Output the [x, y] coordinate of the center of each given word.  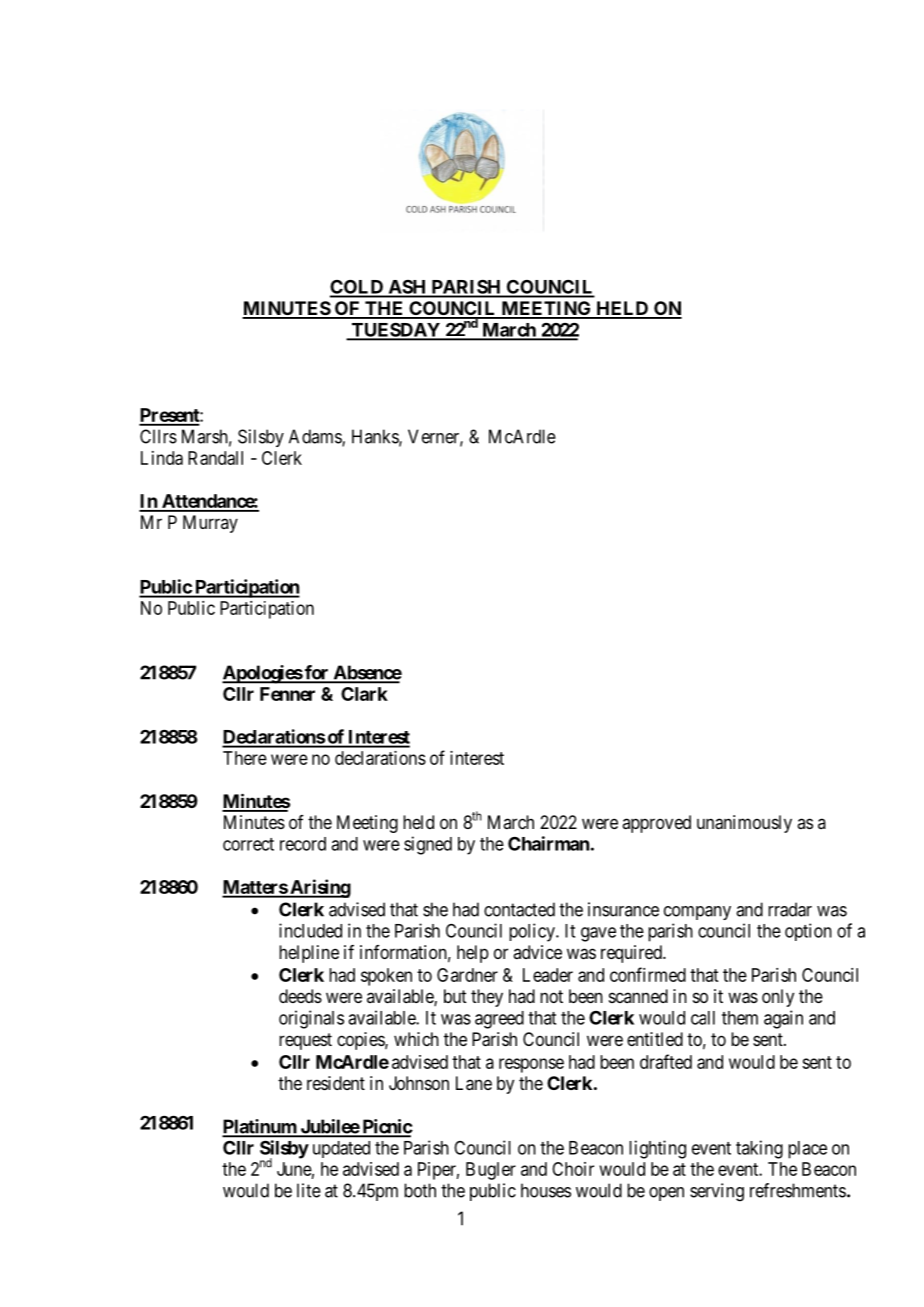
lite [309, 1190]
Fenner [287, 694]
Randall [215, 458]
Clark [364, 694]
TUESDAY [395, 331]
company [697, 913]
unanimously [744, 824]
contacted [519, 909]
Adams [316, 437]
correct [248, 844]
